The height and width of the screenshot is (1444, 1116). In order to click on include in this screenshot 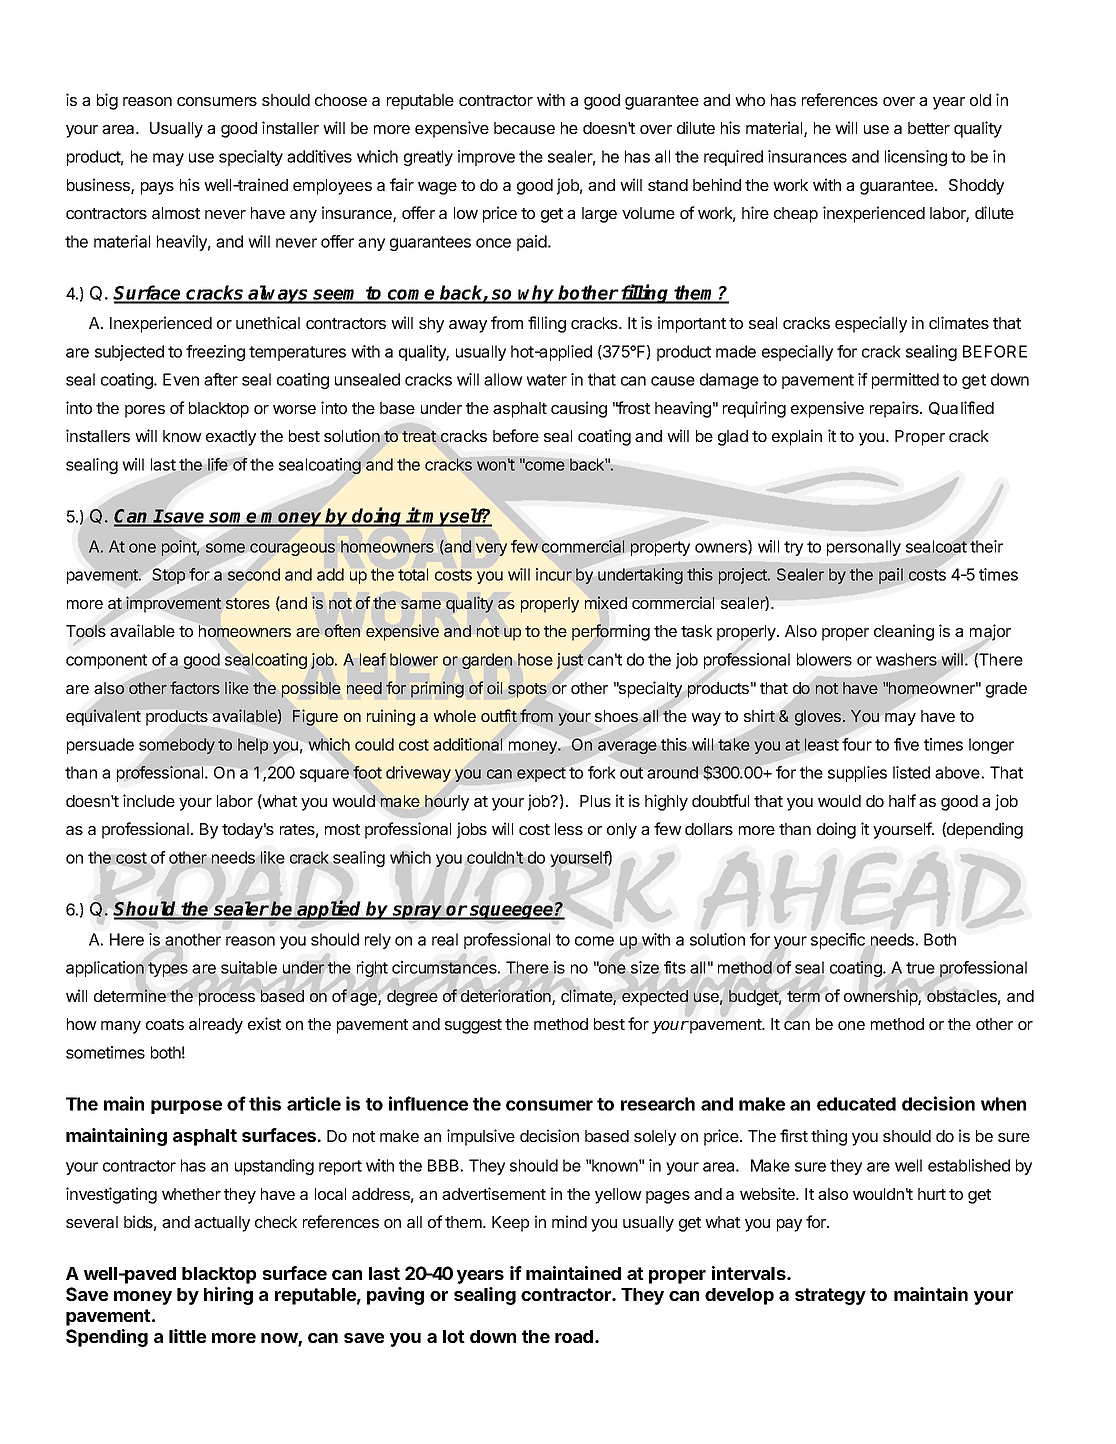, I will do `click(149, 800)`.
